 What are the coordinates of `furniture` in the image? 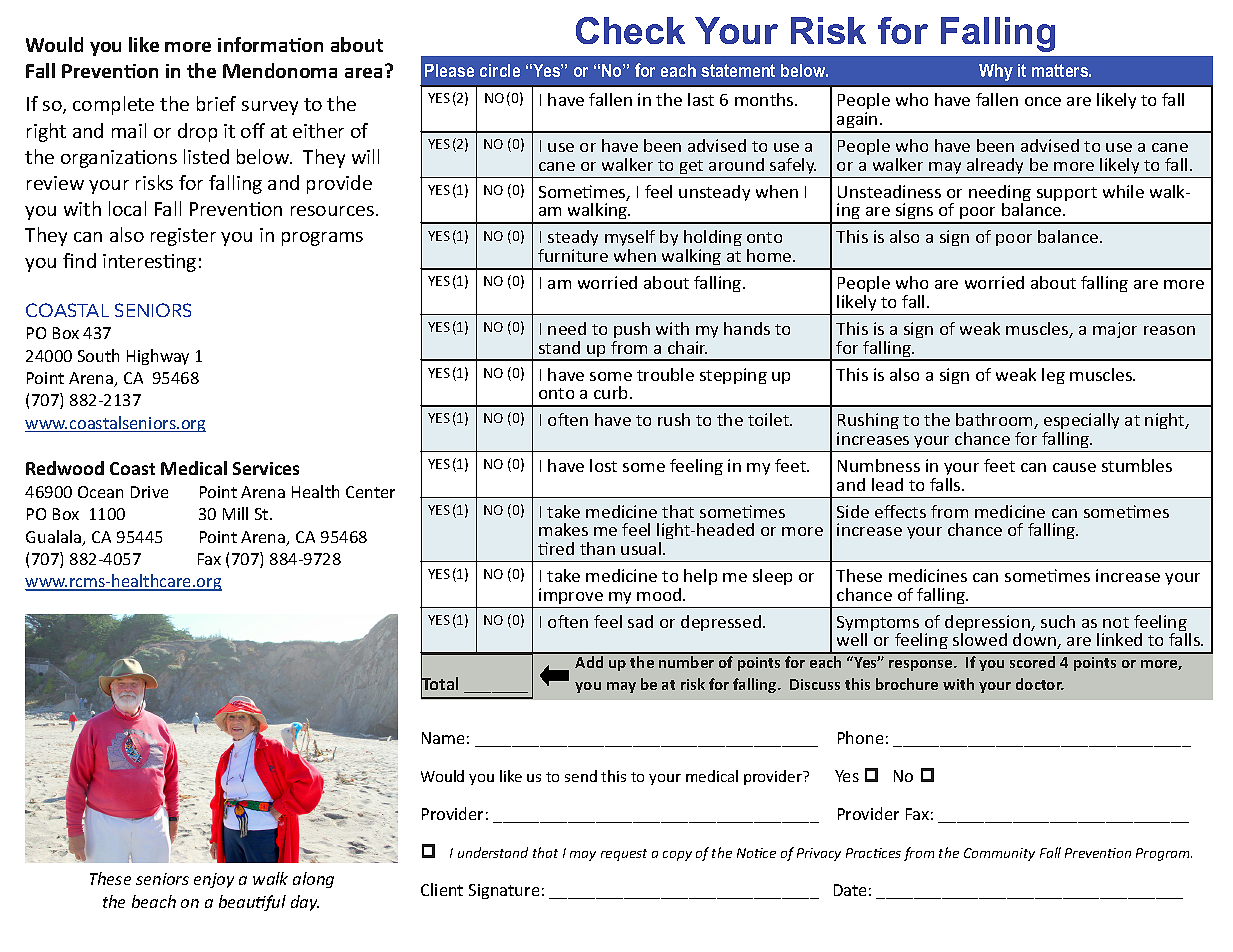 It's located at (573, 255).
